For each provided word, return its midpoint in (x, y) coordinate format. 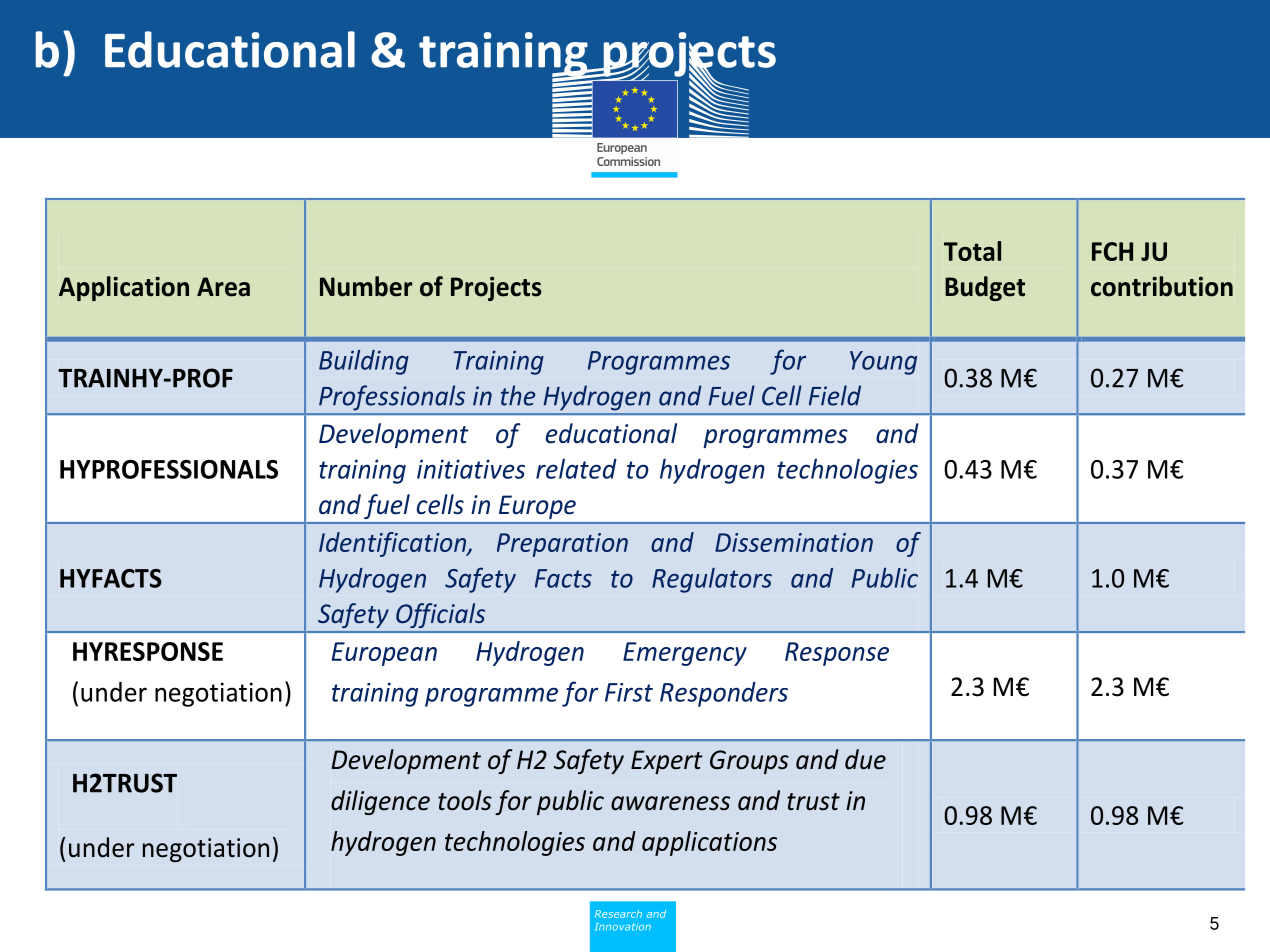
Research (618, 914)
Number (366, 286)
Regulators (712, 580)
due (865, 759)
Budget (985, 288)
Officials (440, 615)
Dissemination (794, 542)
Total (972, 251)
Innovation (623, 927)
